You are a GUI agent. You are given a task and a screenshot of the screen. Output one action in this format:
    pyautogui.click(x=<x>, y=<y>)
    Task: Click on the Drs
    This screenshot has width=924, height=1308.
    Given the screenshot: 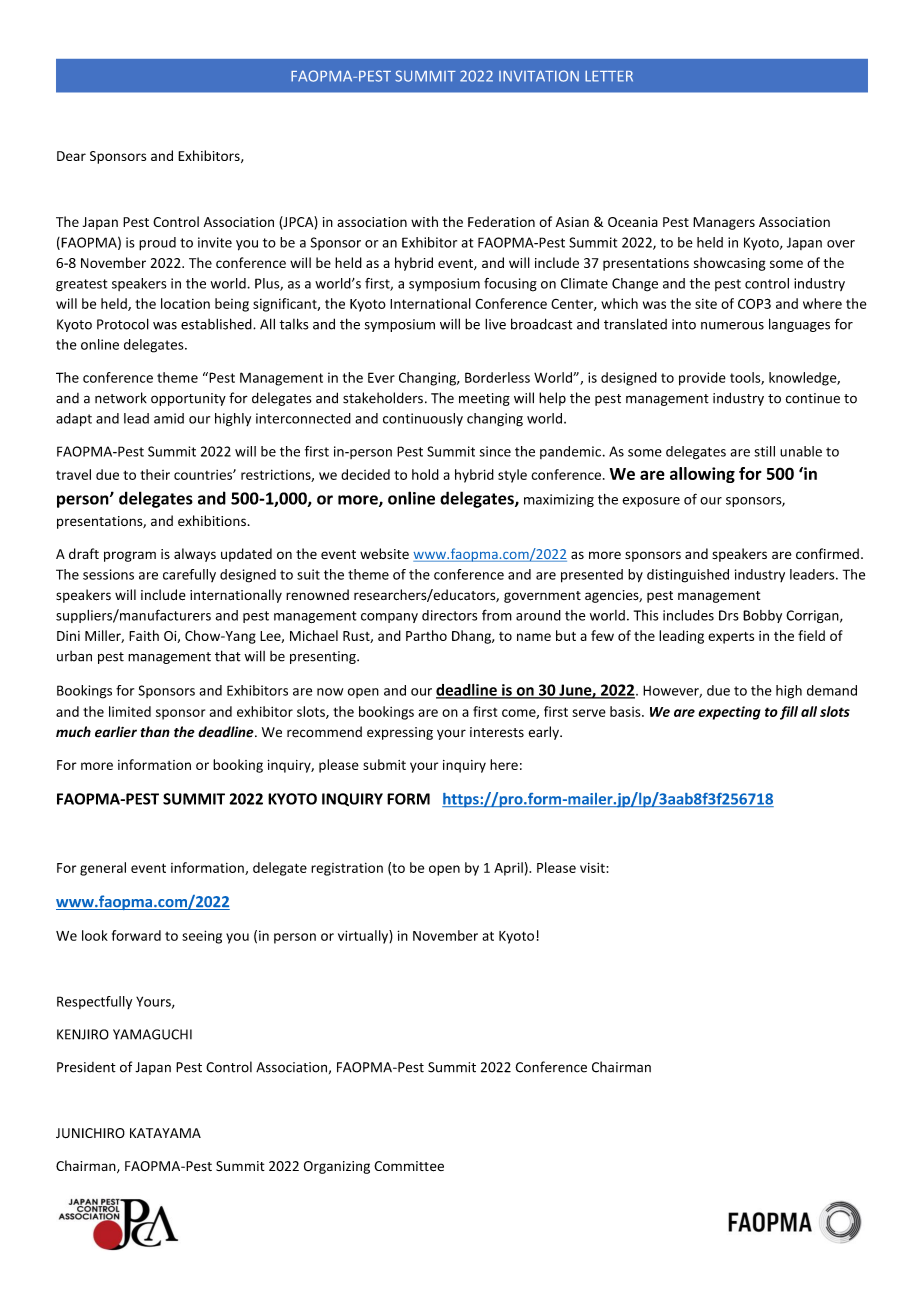 What is the action you would take?
    pyautogui.click(x=729, y=615)
